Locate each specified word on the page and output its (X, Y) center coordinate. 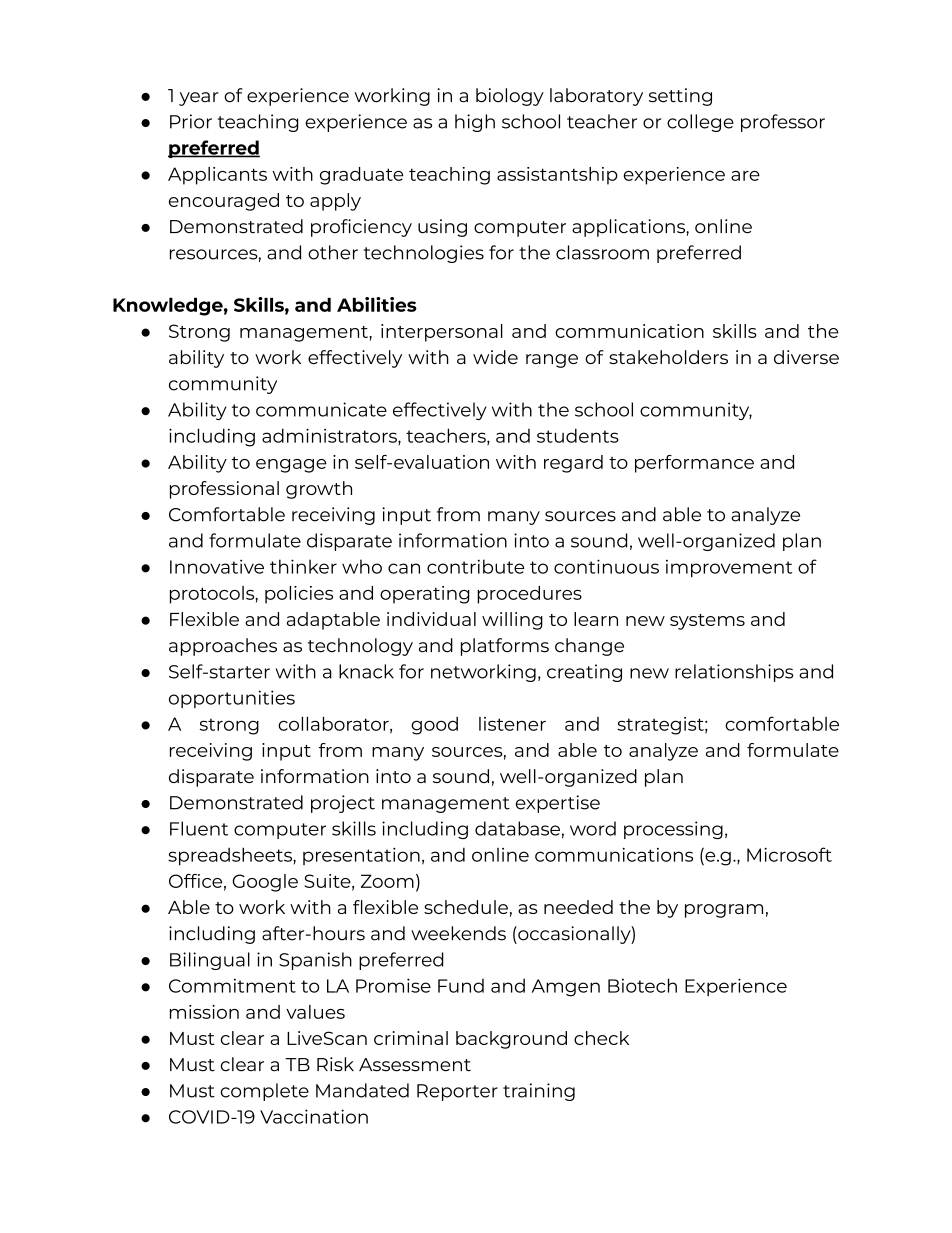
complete (264, 1092)
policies (299, 595)
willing (512, 621)
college (700, 123)
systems (707, 622)
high (475, 123)
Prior (191, 121)
